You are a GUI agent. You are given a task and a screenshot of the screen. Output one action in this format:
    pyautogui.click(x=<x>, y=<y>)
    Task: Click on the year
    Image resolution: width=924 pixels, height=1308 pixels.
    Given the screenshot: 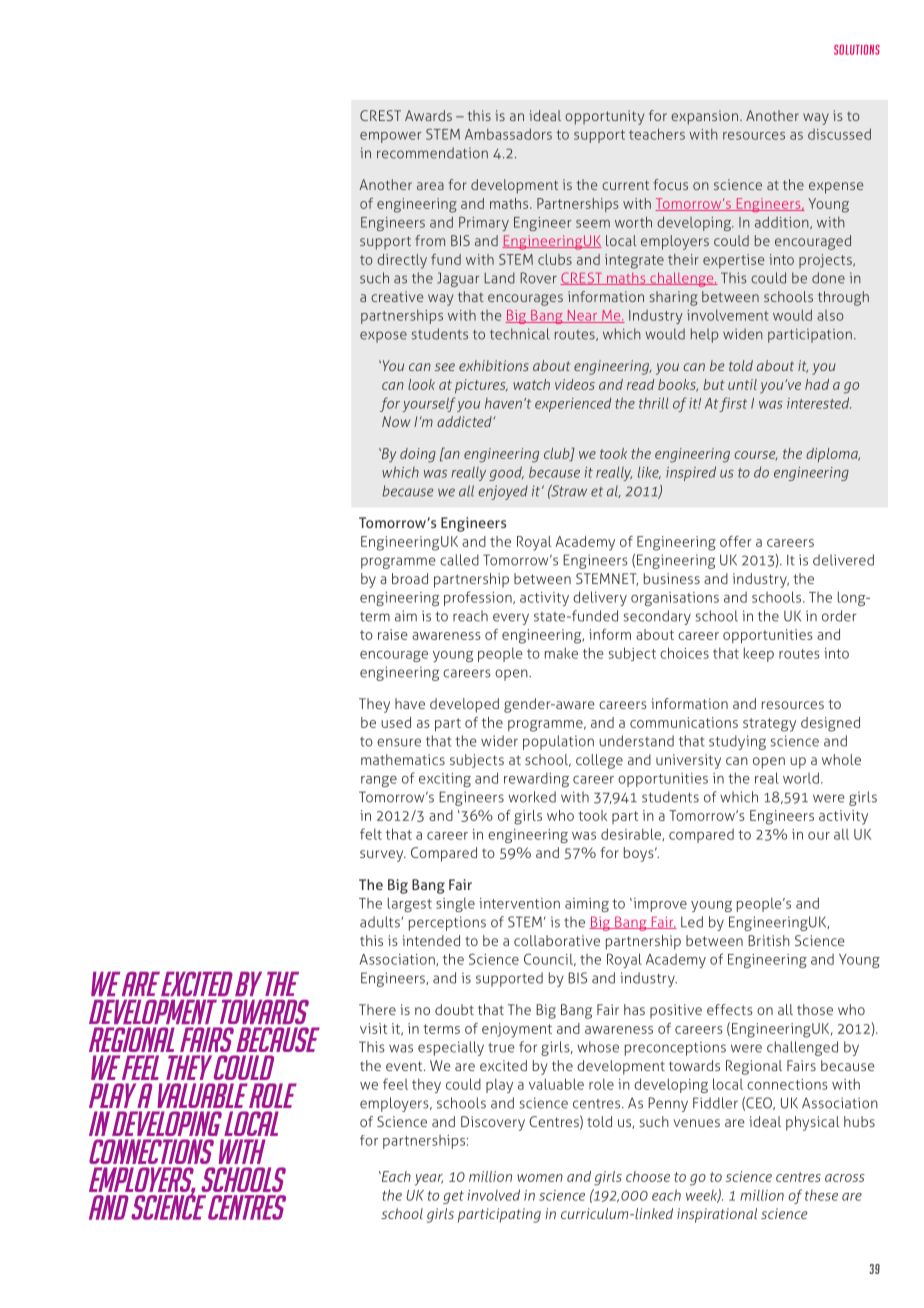 What is the action you would take?
    pyautogui.click(x=429, y=1180)
